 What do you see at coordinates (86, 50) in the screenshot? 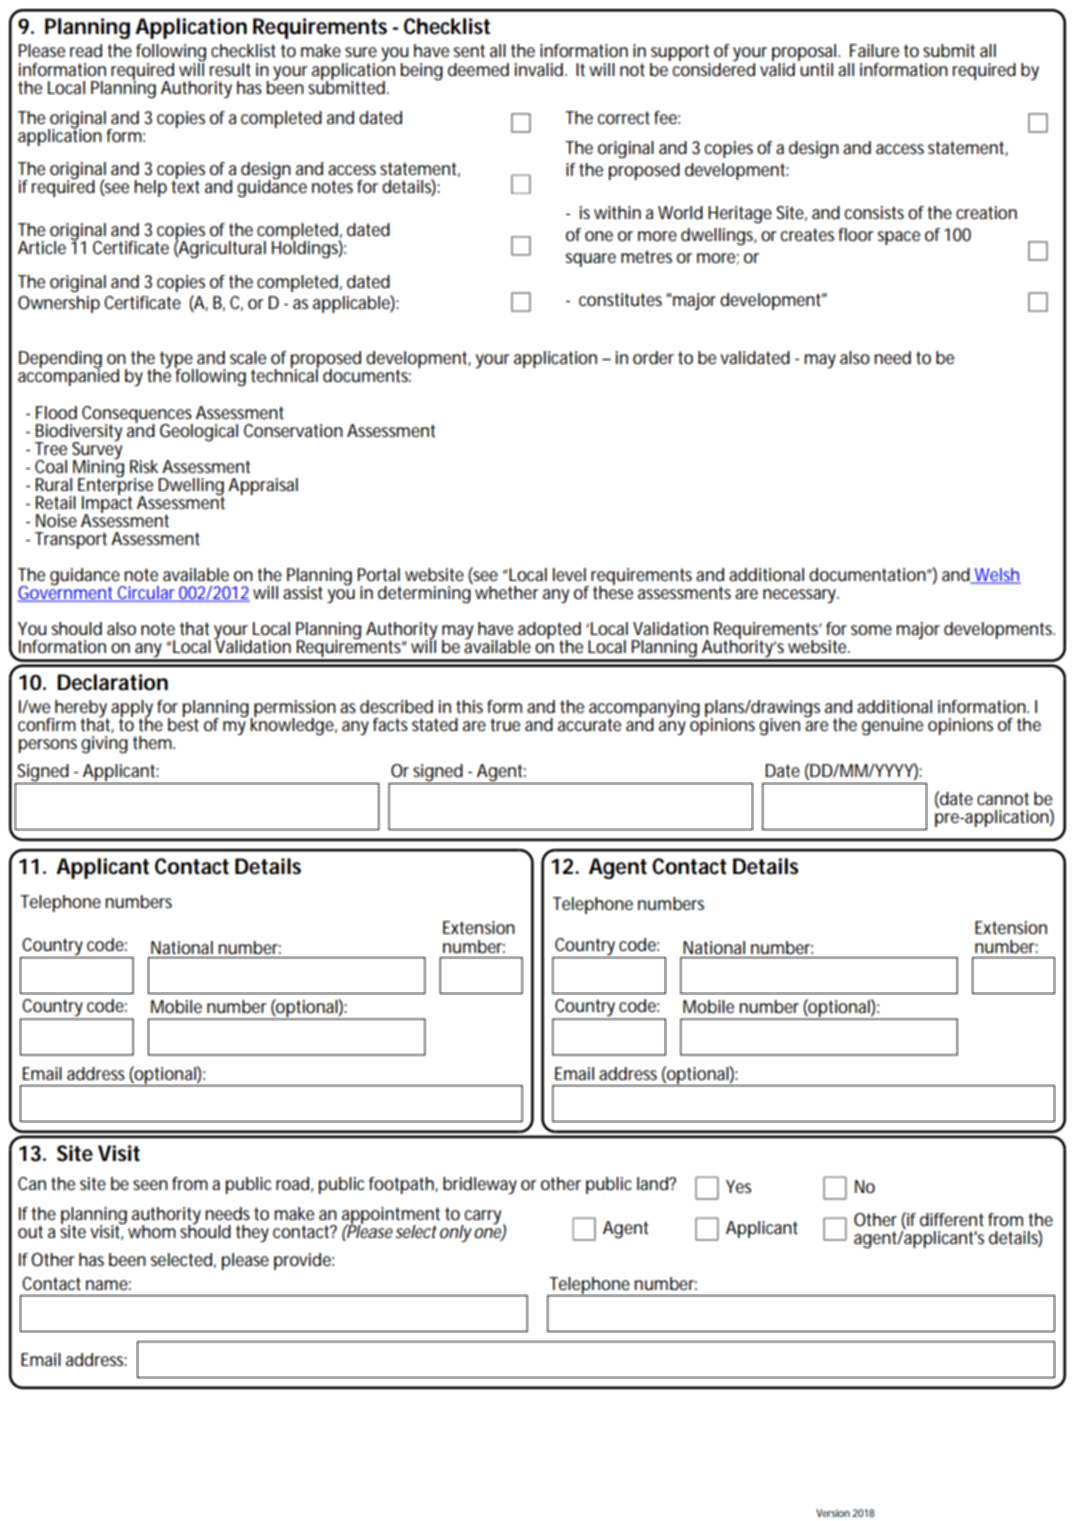
I see `read` at bounding box center [86, 50].
